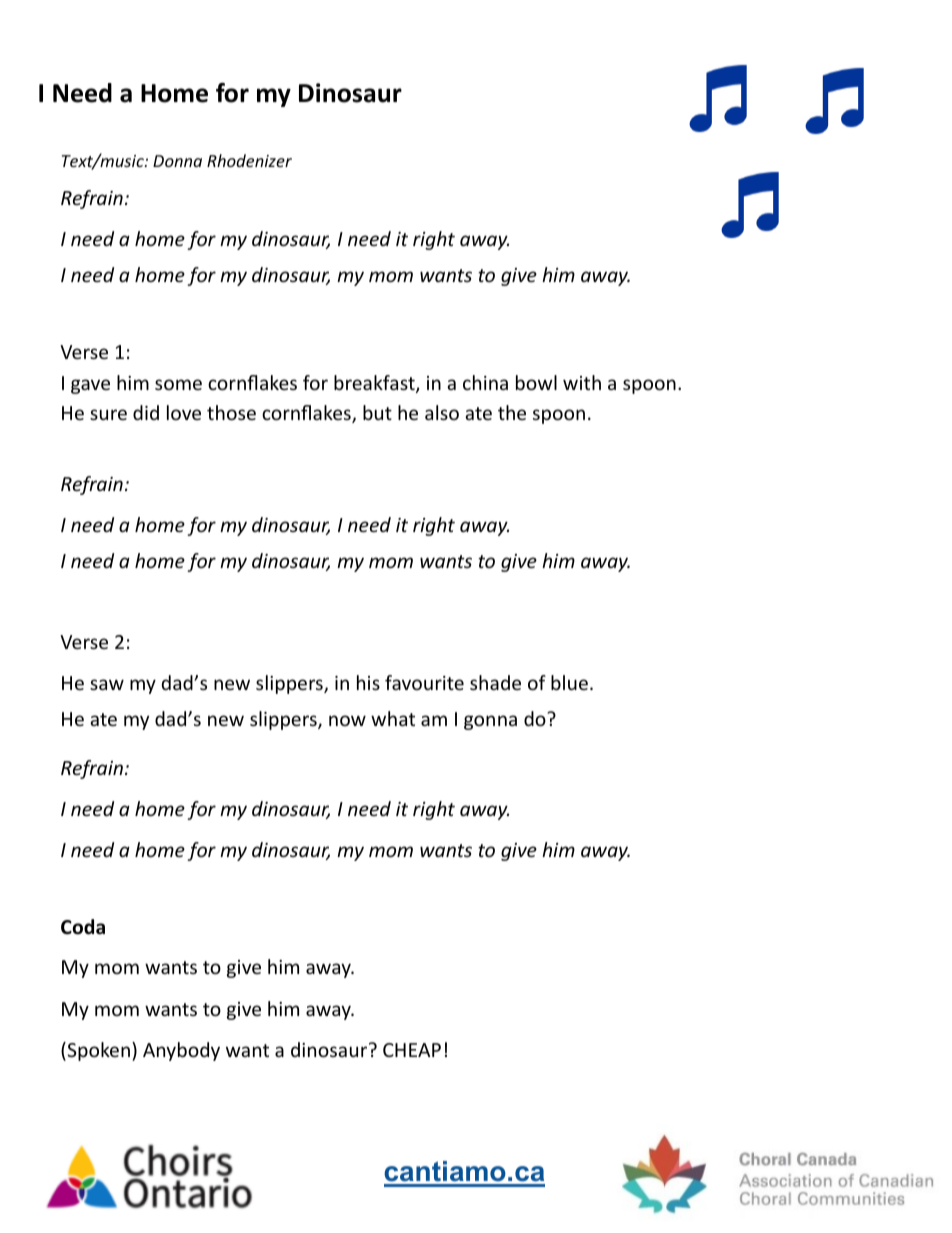  What do you see at coordinates (177, 161) in the document?
I see `Donna` at bounding box center [177, 161].
